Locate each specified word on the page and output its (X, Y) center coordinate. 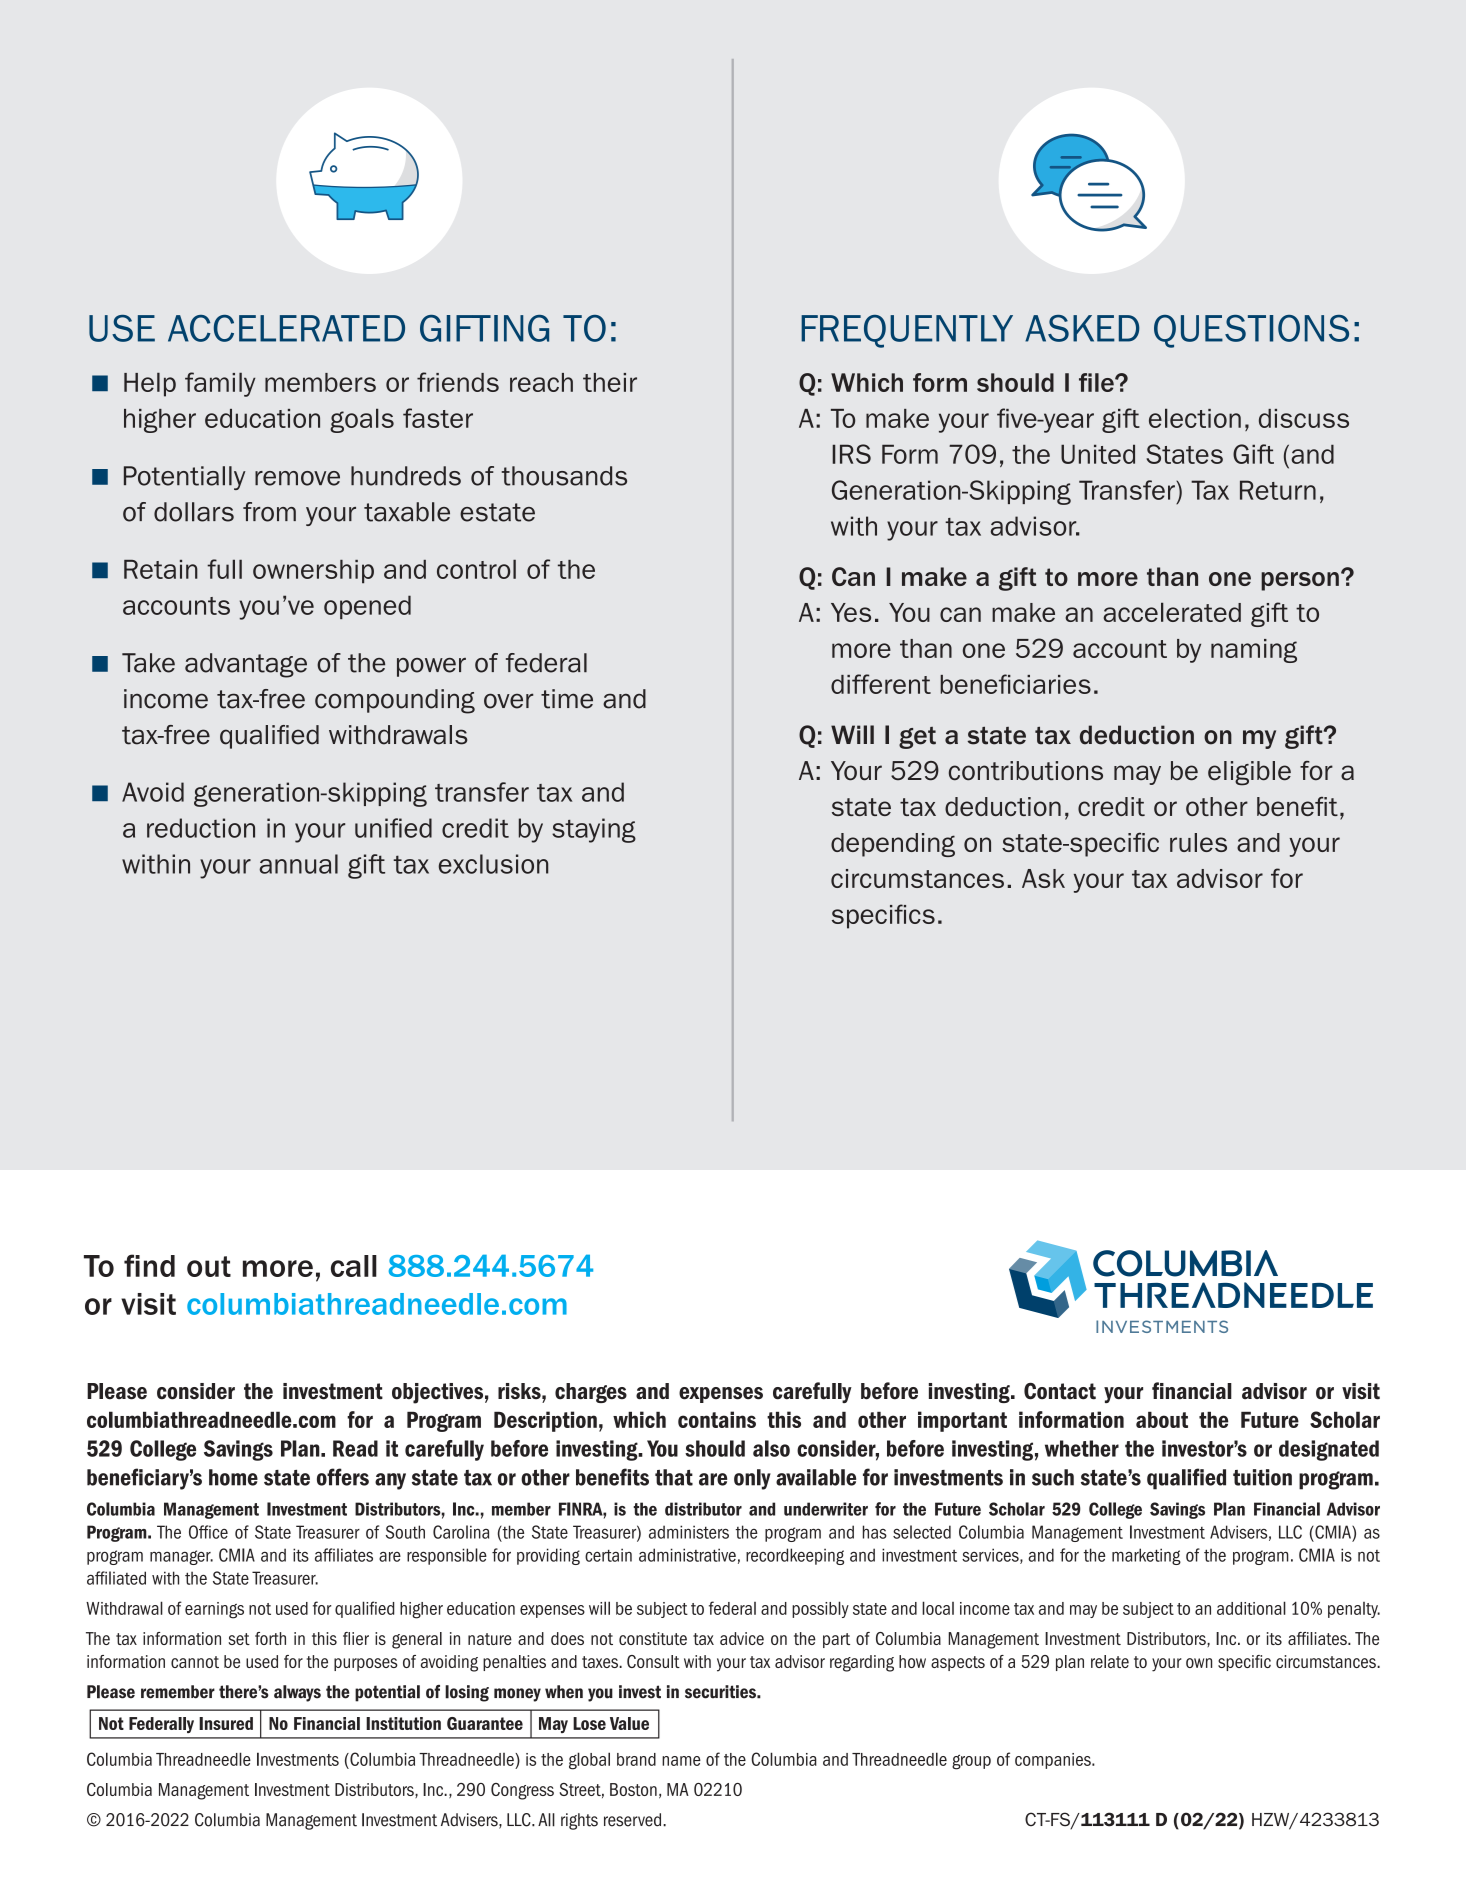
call (354, 1266)
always (297, 1693)
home (233, 1477)
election (1195, 418)
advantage (246, 665)
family (220, 384)
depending (893, 845)
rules (1198, 842)
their (610, 382)
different (881, 684)
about (1162, 1419)
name (681, 1761)
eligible (1249, 773)
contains (717, 1419)
